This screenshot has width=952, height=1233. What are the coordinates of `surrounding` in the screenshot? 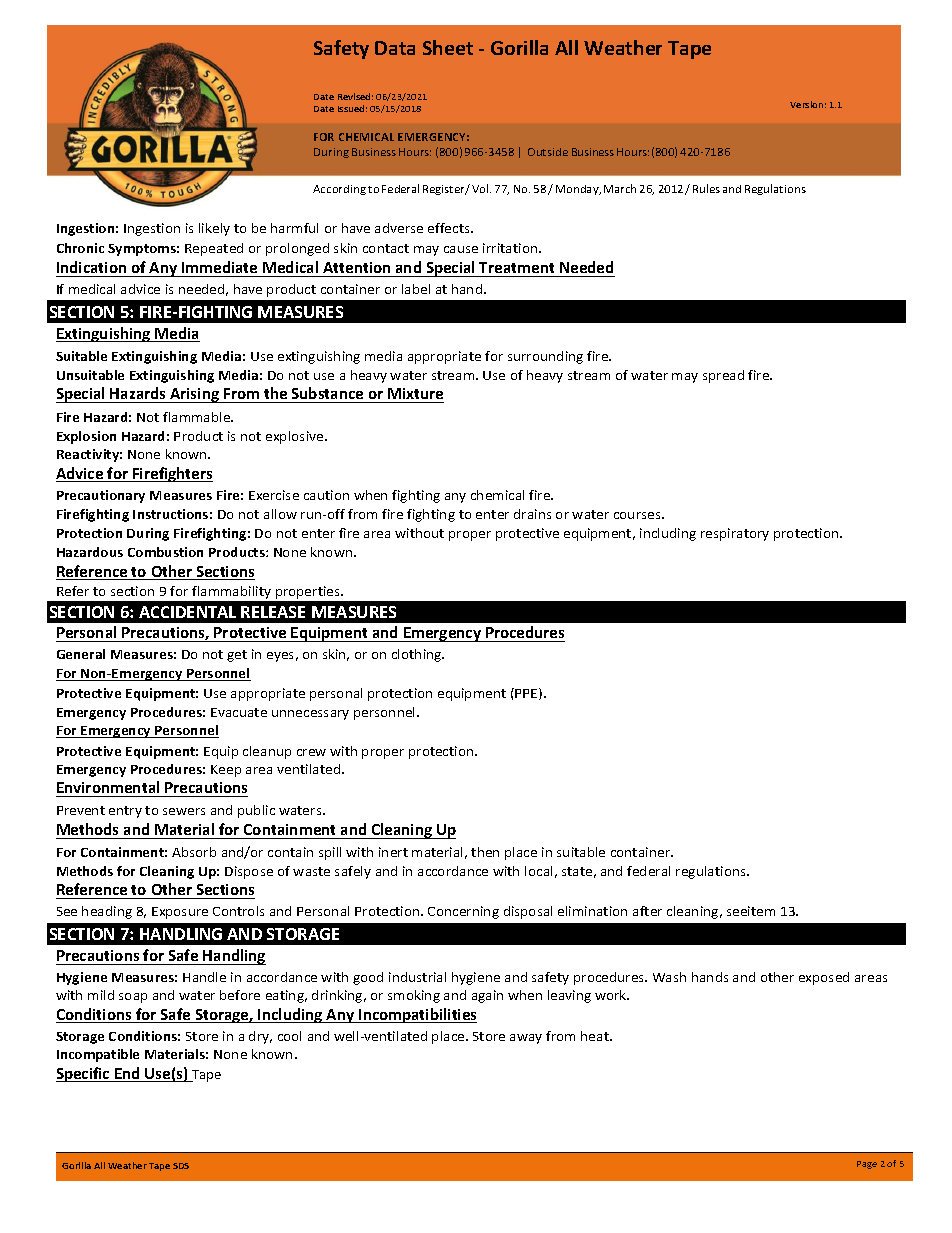 It's located at (545, 357).
